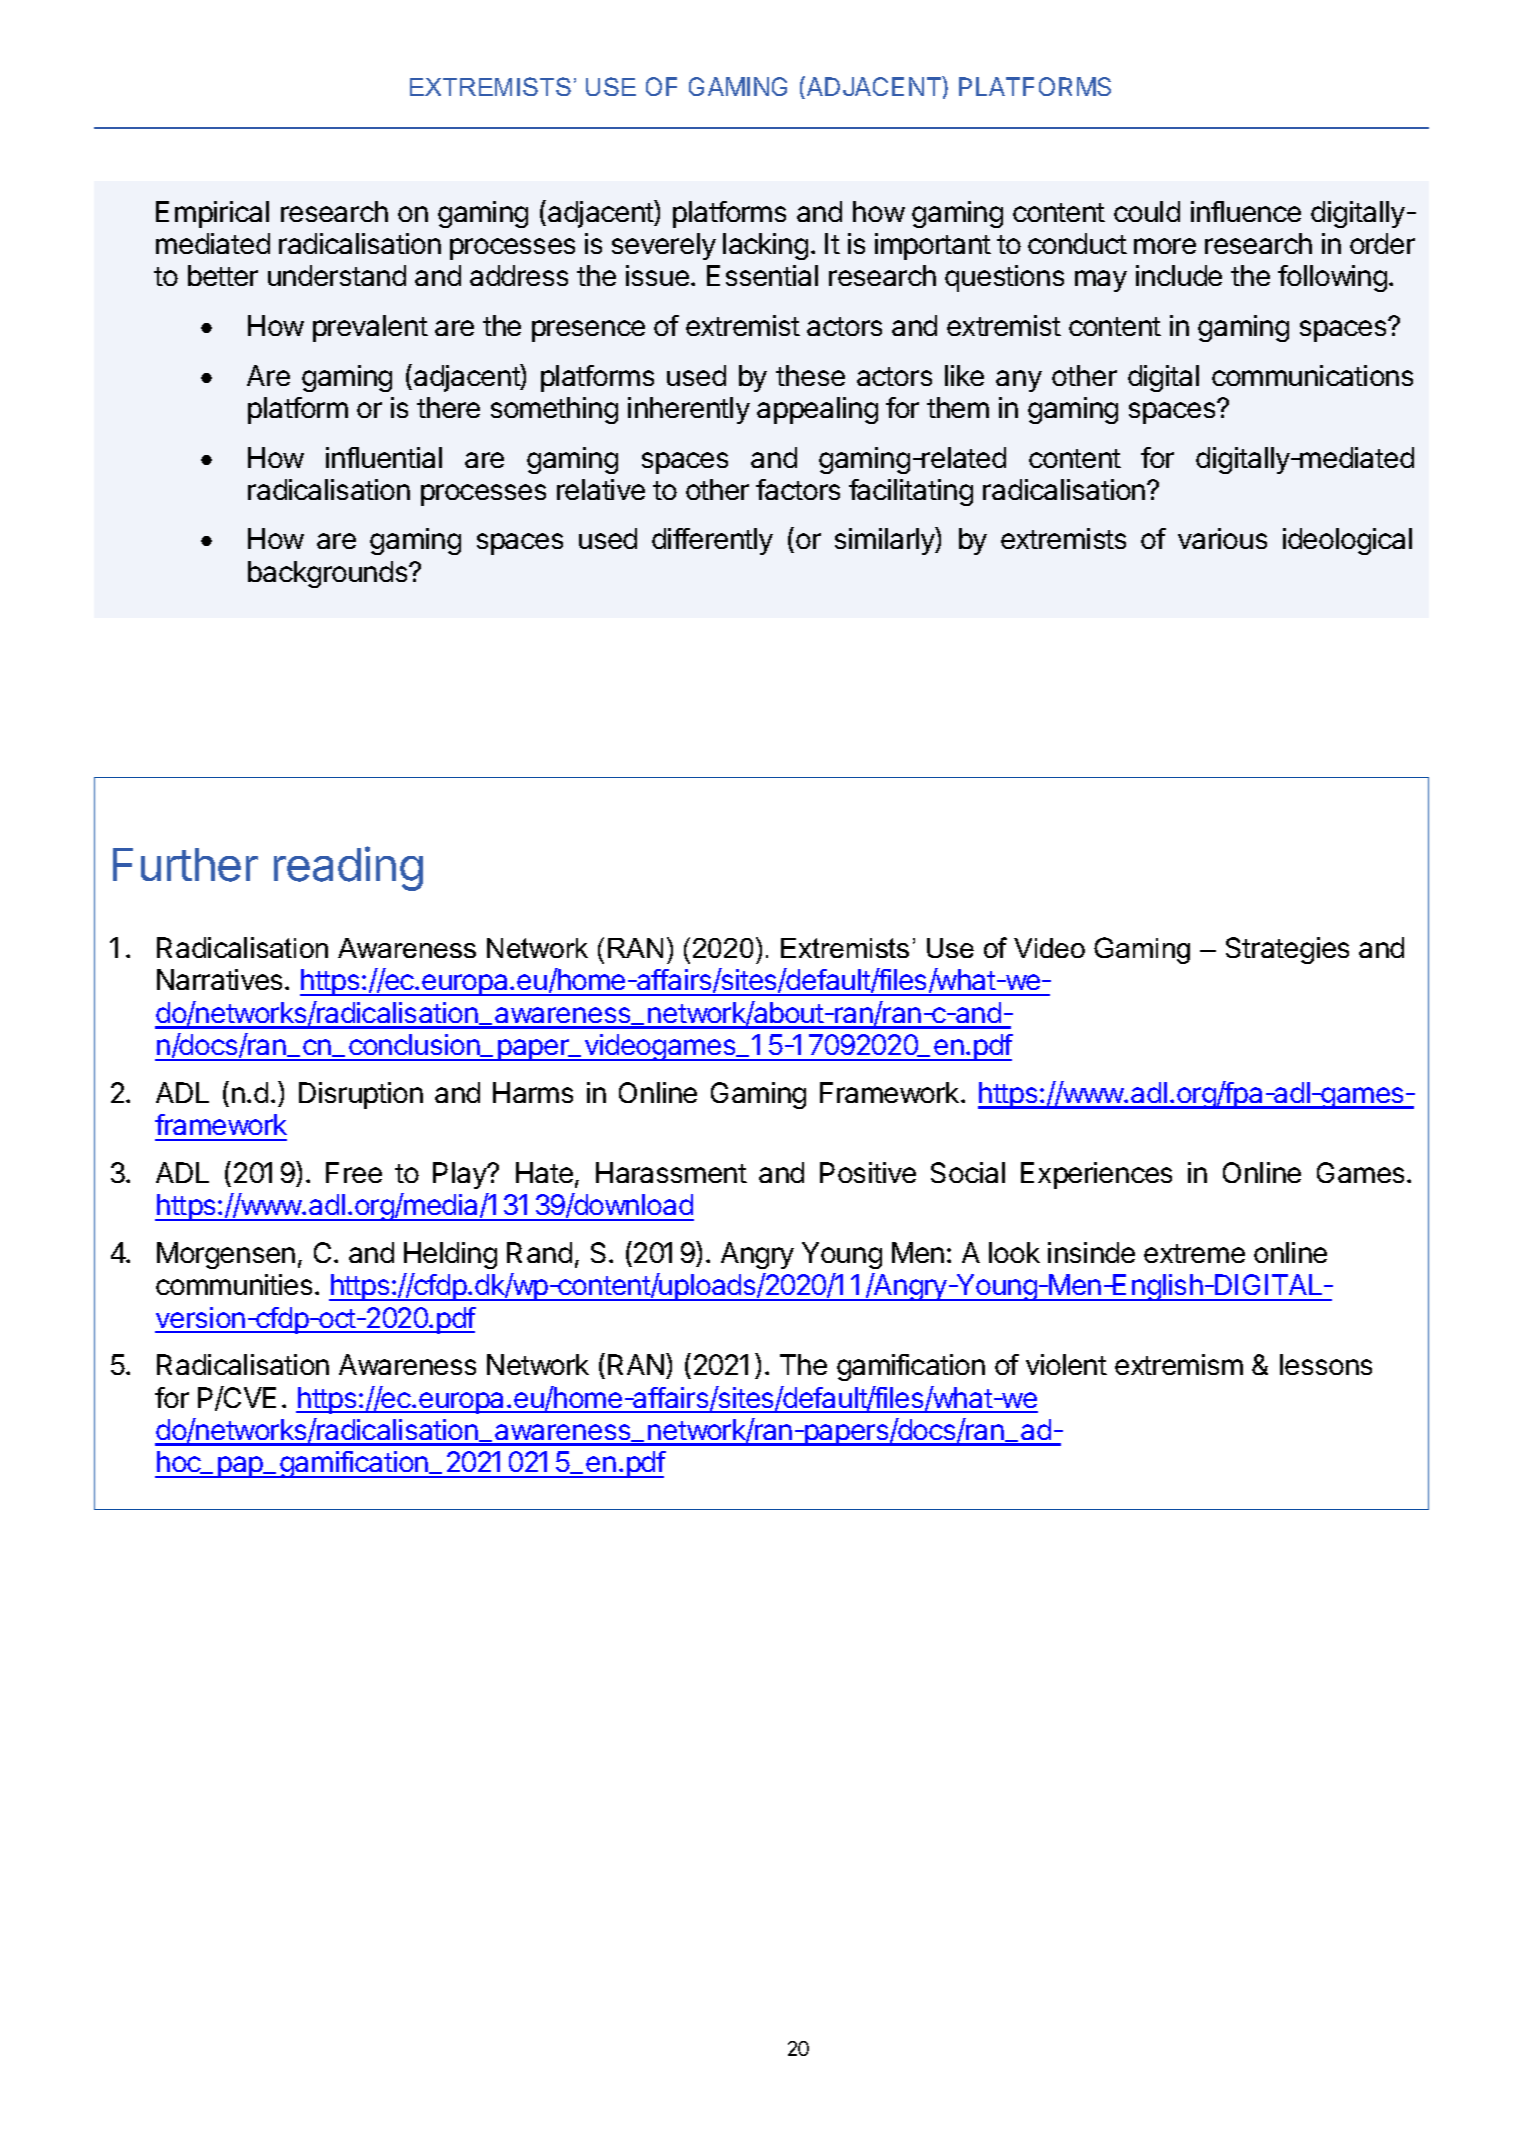 The image size is (1523, 2153). What do you see at coordinates (329, 574) in the page?
I see `backgrounds` at bounding box center [329, 574].
